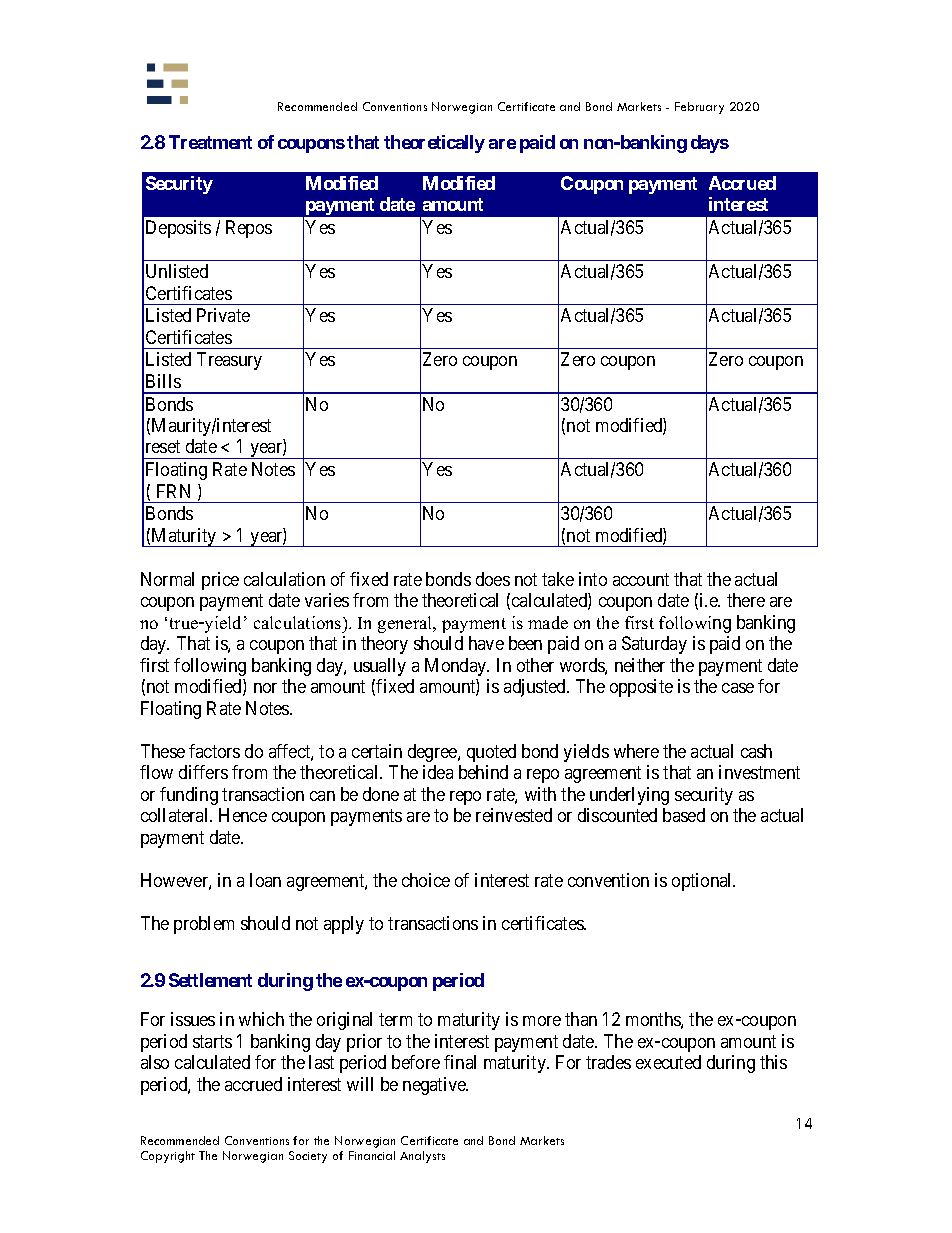 Image resolution: width=952 pixels, height=1233 pixels. I want to click on Copyright, so click(168, 1157).
